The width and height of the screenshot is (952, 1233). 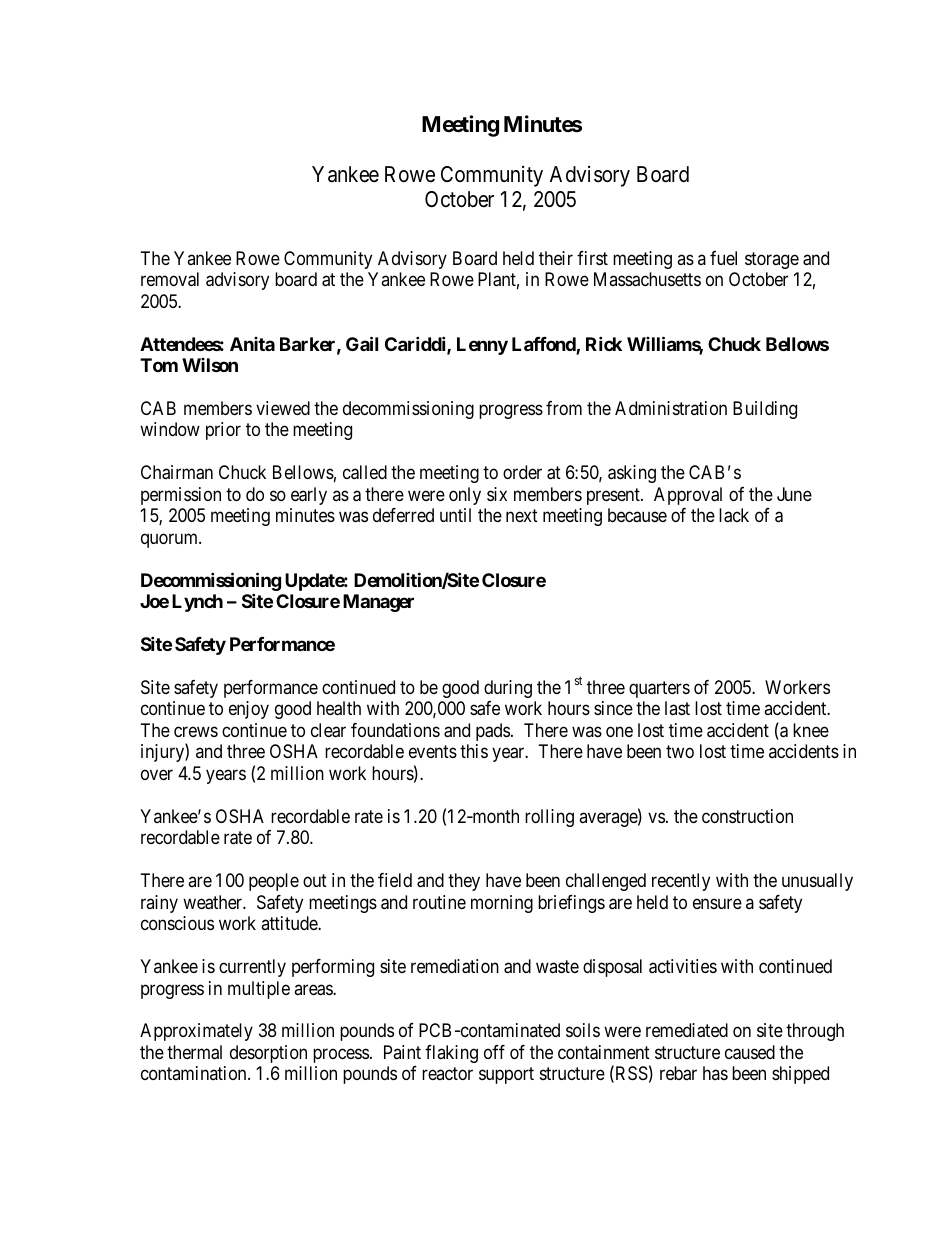 What do you see at coordinates (171, 540) in the screenshot?
I see `quorum` at bounding box center [171, 540].
